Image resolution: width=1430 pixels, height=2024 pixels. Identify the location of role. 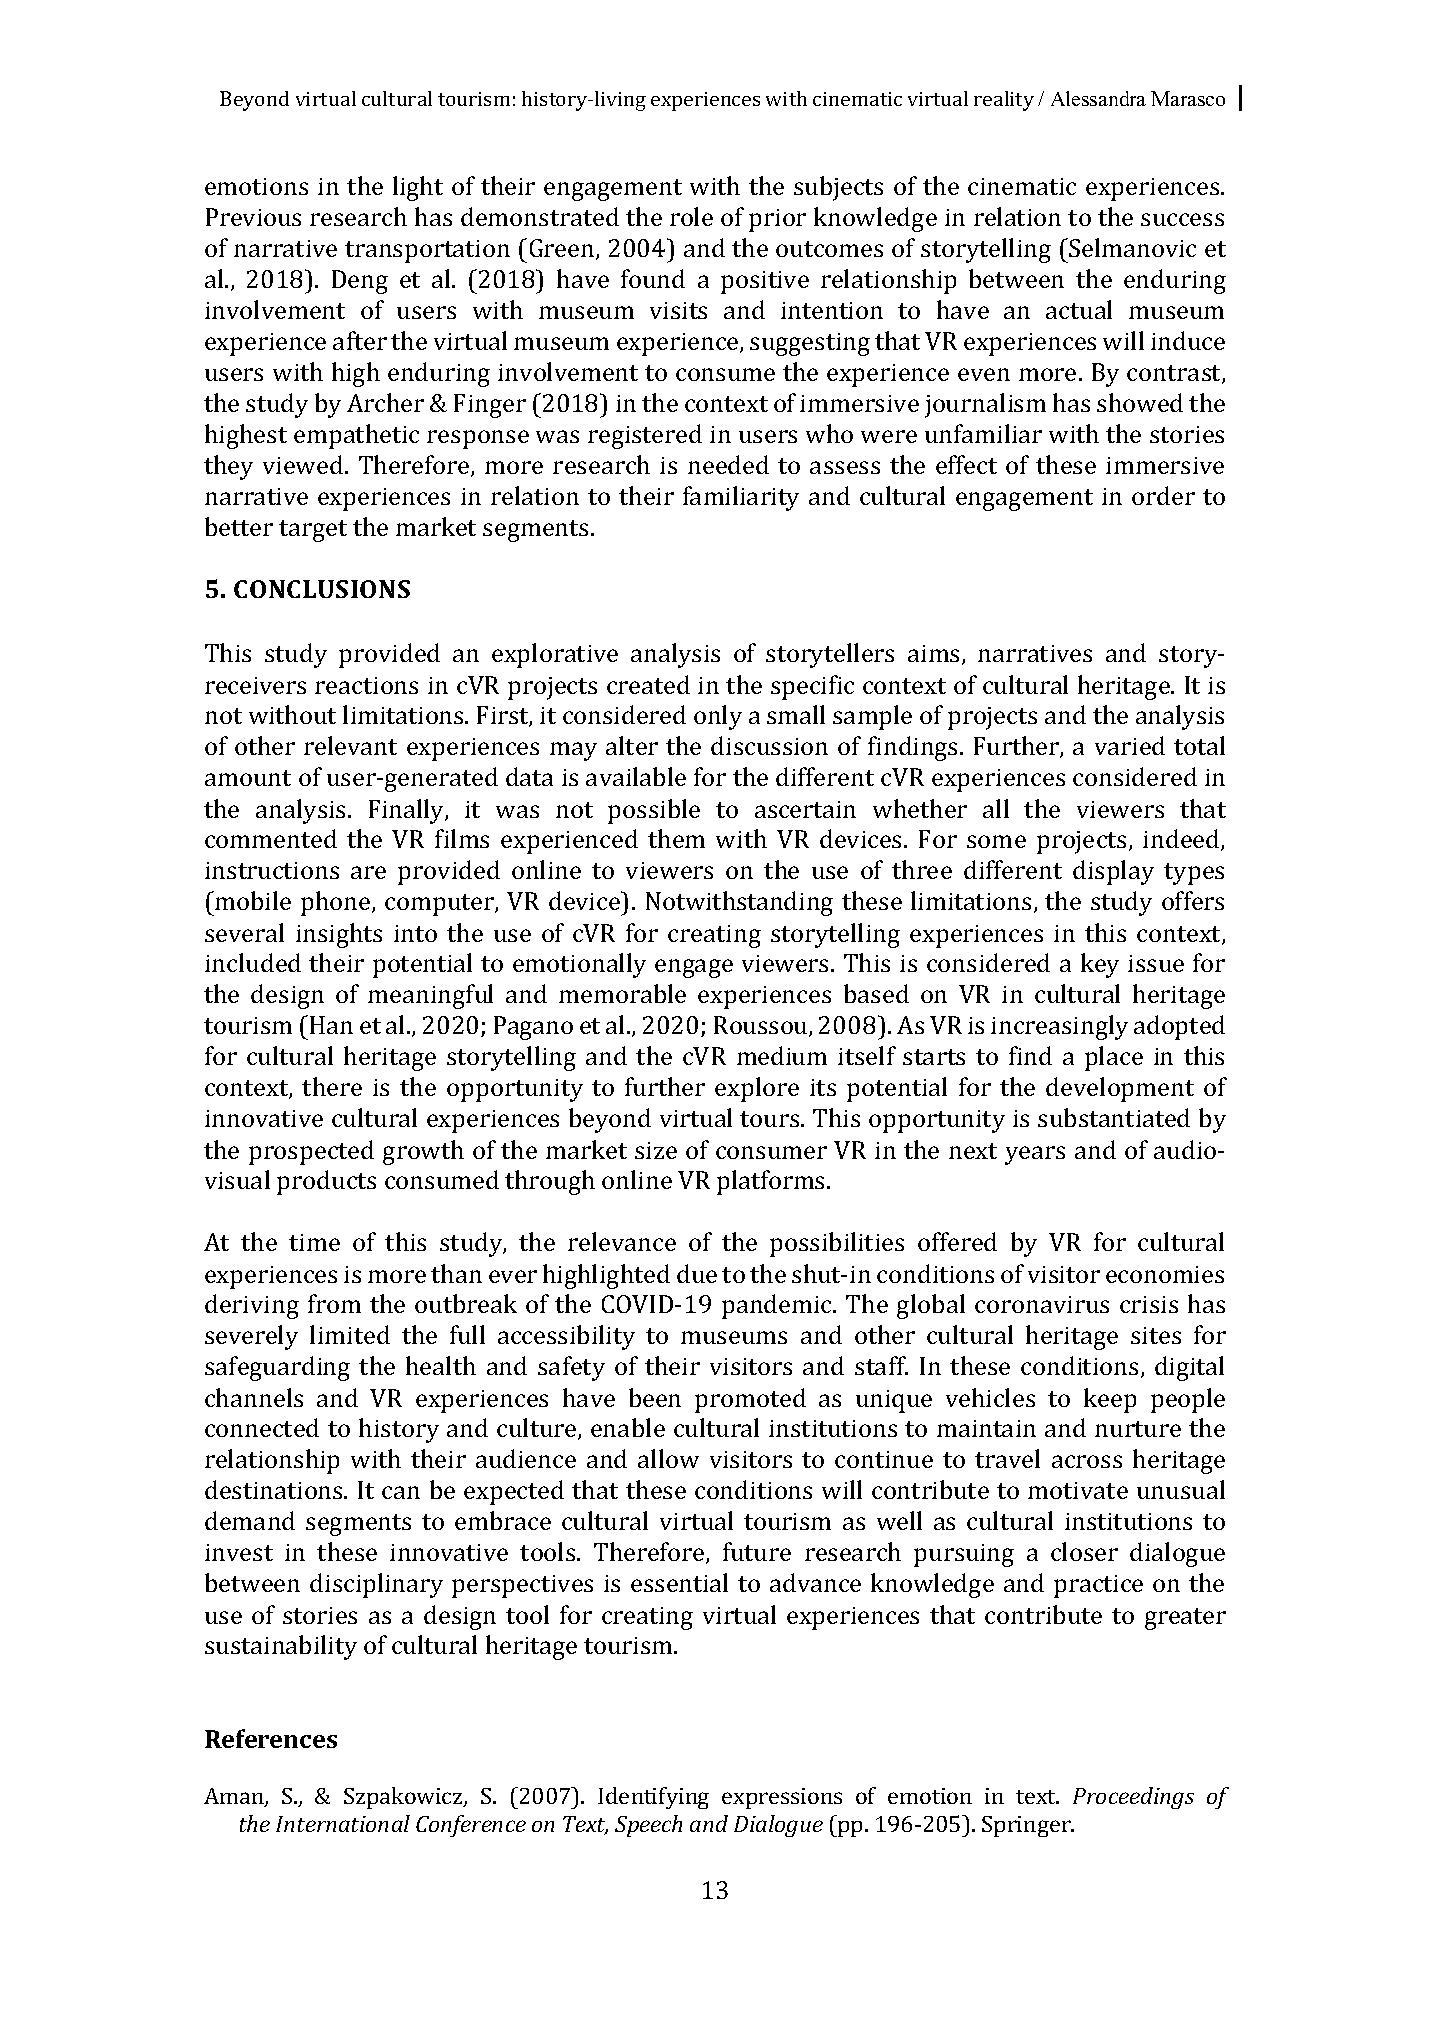
(691, 216).
